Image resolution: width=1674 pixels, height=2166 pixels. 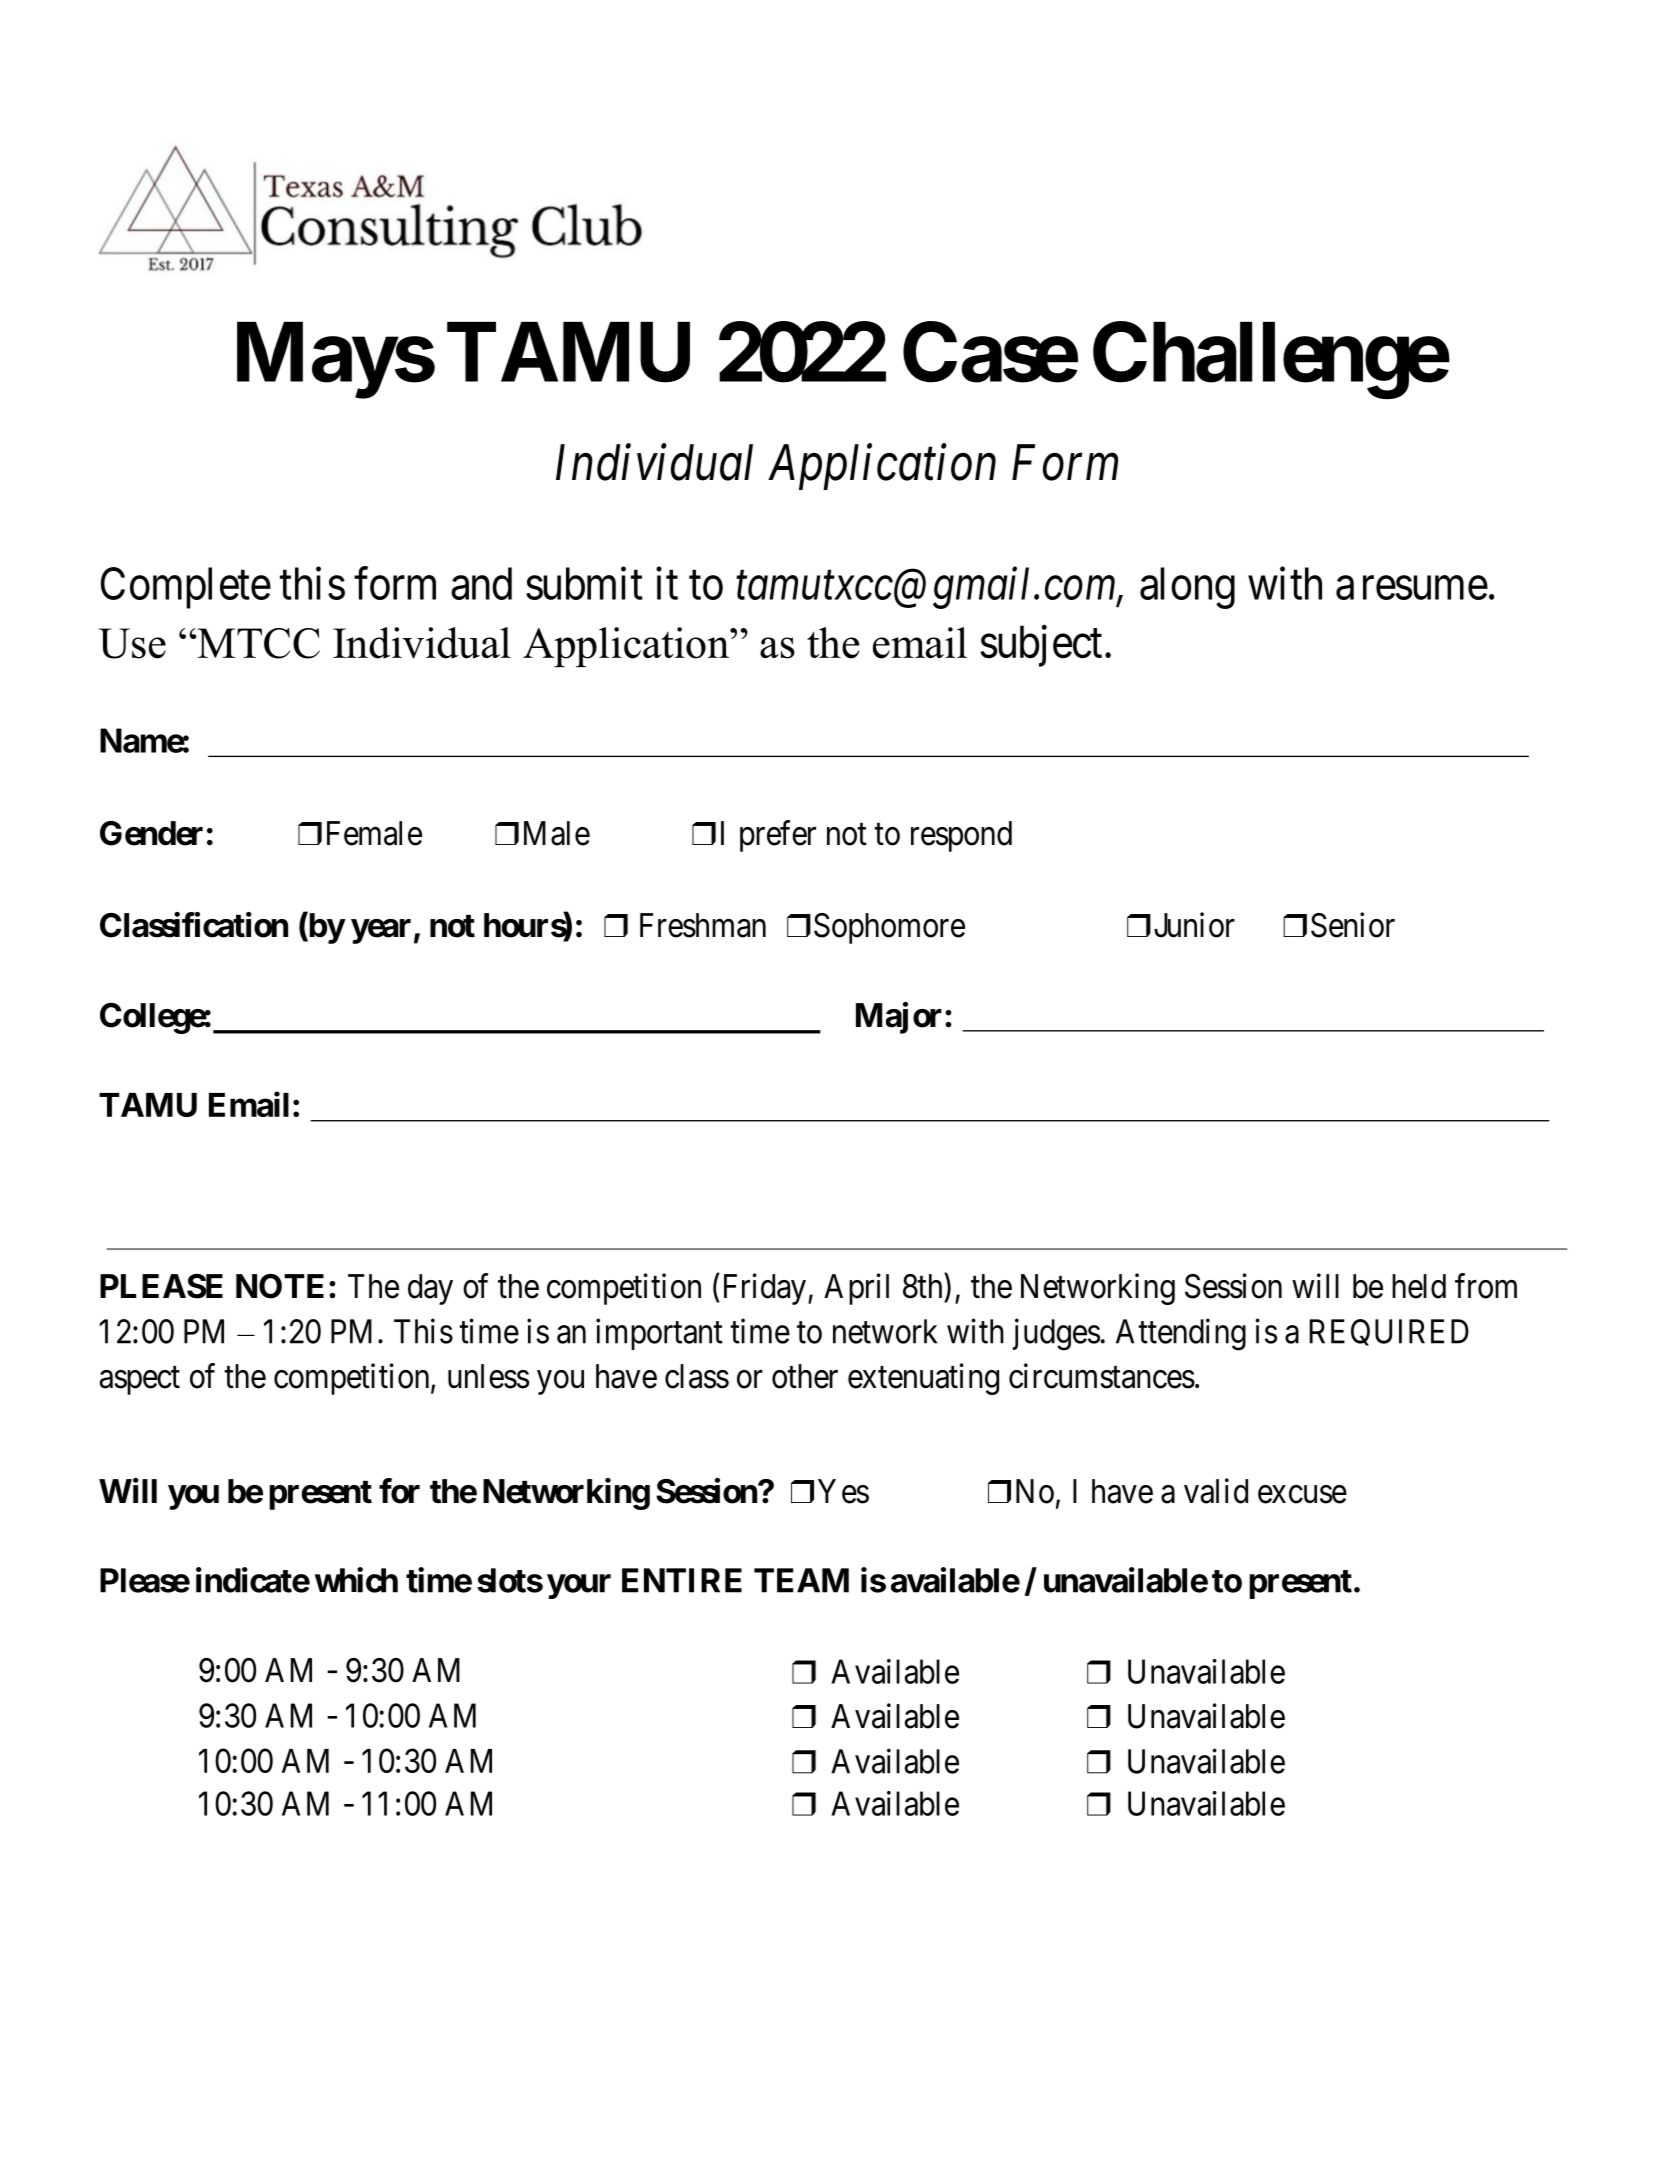 I want to click on other, so click(x=805, y=1376).
